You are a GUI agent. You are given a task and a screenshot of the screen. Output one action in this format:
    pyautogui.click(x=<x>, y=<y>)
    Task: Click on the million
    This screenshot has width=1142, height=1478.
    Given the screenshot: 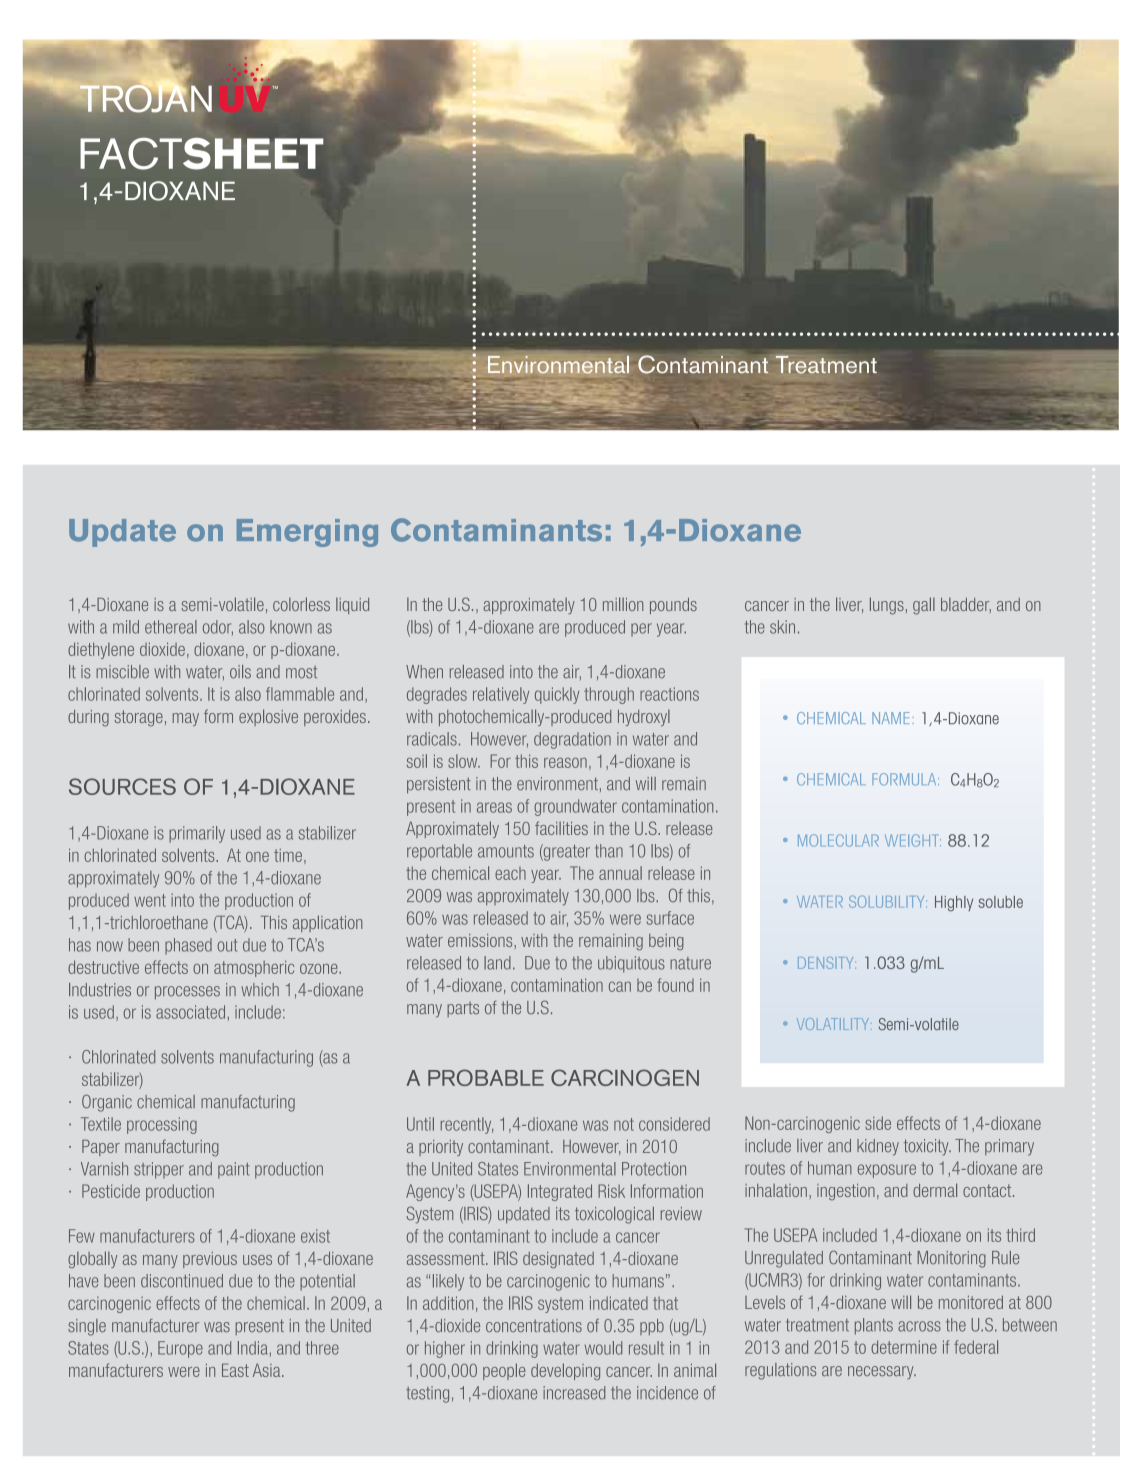 What is the action you would take?
    pyautogui.click(x=623, y=604)
